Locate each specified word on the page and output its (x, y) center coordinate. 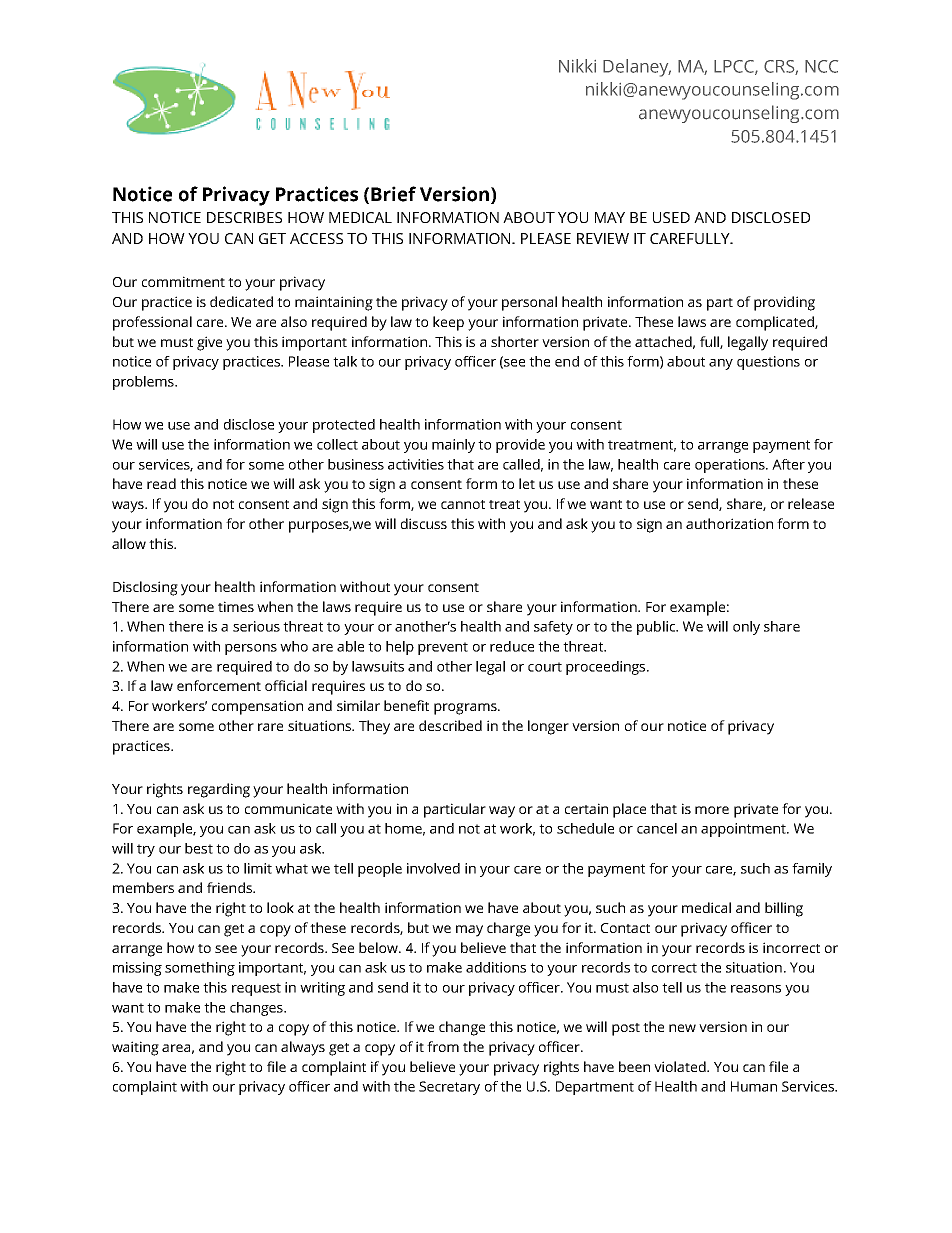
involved (433, 868)
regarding (219, 790)
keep (448, 323)
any (721, 364)
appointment (744, 830)
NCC (821, 66)
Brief (393, 194)
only (746, 628)
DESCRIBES (244, 217)
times (236, 606)
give (209, 343)
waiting (135, 1048)
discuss (424, 523)
